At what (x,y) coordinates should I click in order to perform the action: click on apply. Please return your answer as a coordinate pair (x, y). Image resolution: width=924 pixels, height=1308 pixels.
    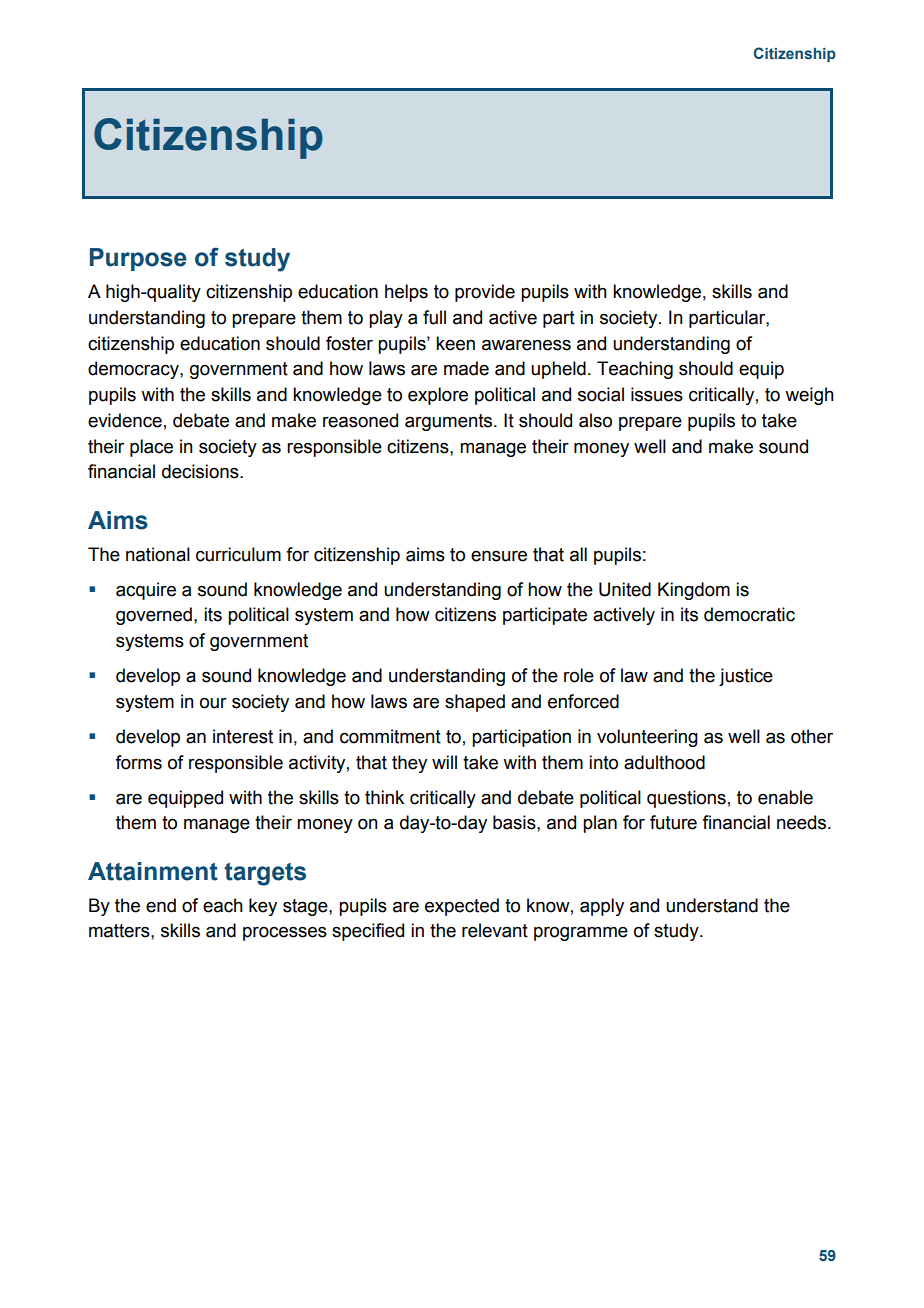
    Looking at the image, I should click on (602, 907).
